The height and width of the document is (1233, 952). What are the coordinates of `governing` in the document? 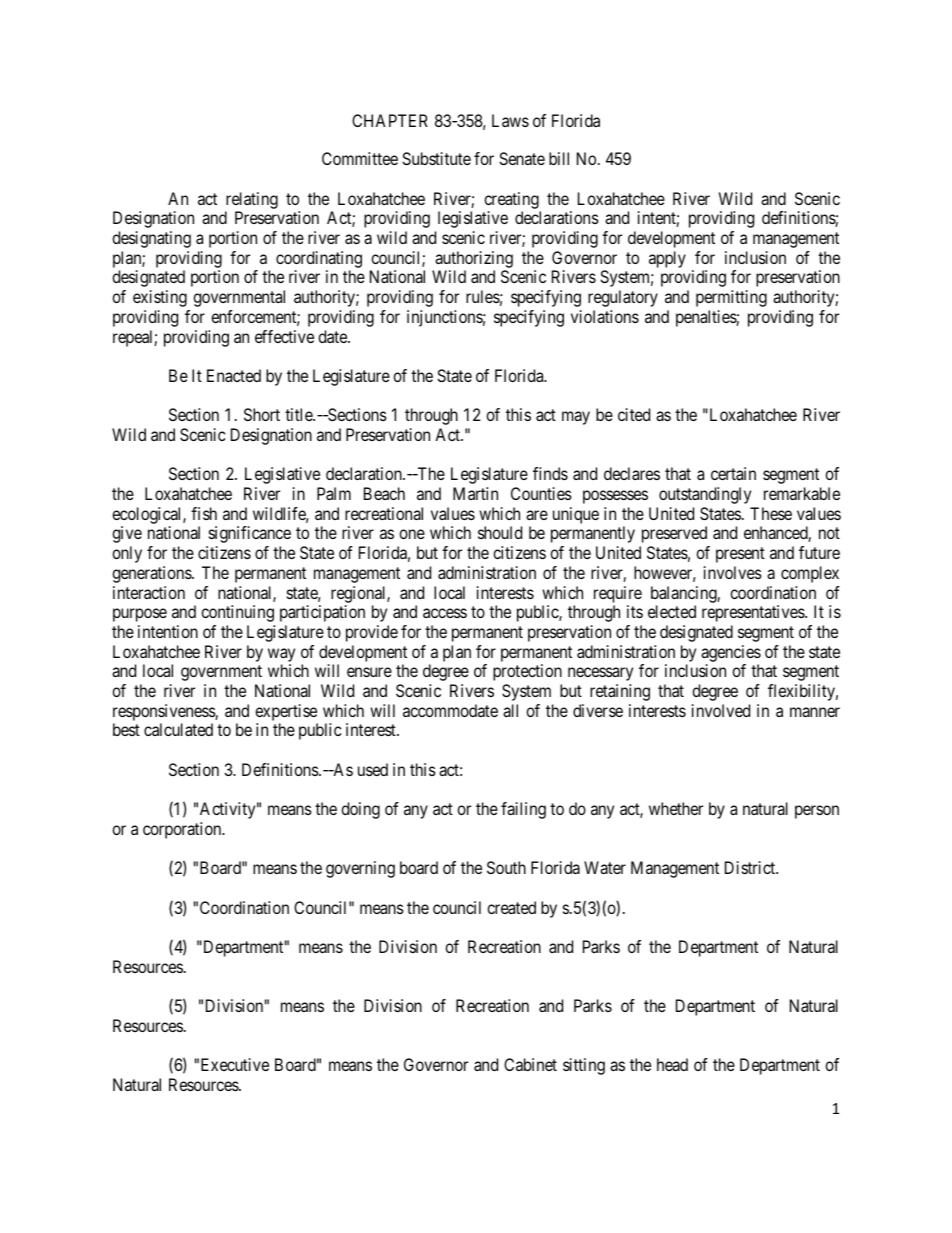 It's located at (360, 869).
